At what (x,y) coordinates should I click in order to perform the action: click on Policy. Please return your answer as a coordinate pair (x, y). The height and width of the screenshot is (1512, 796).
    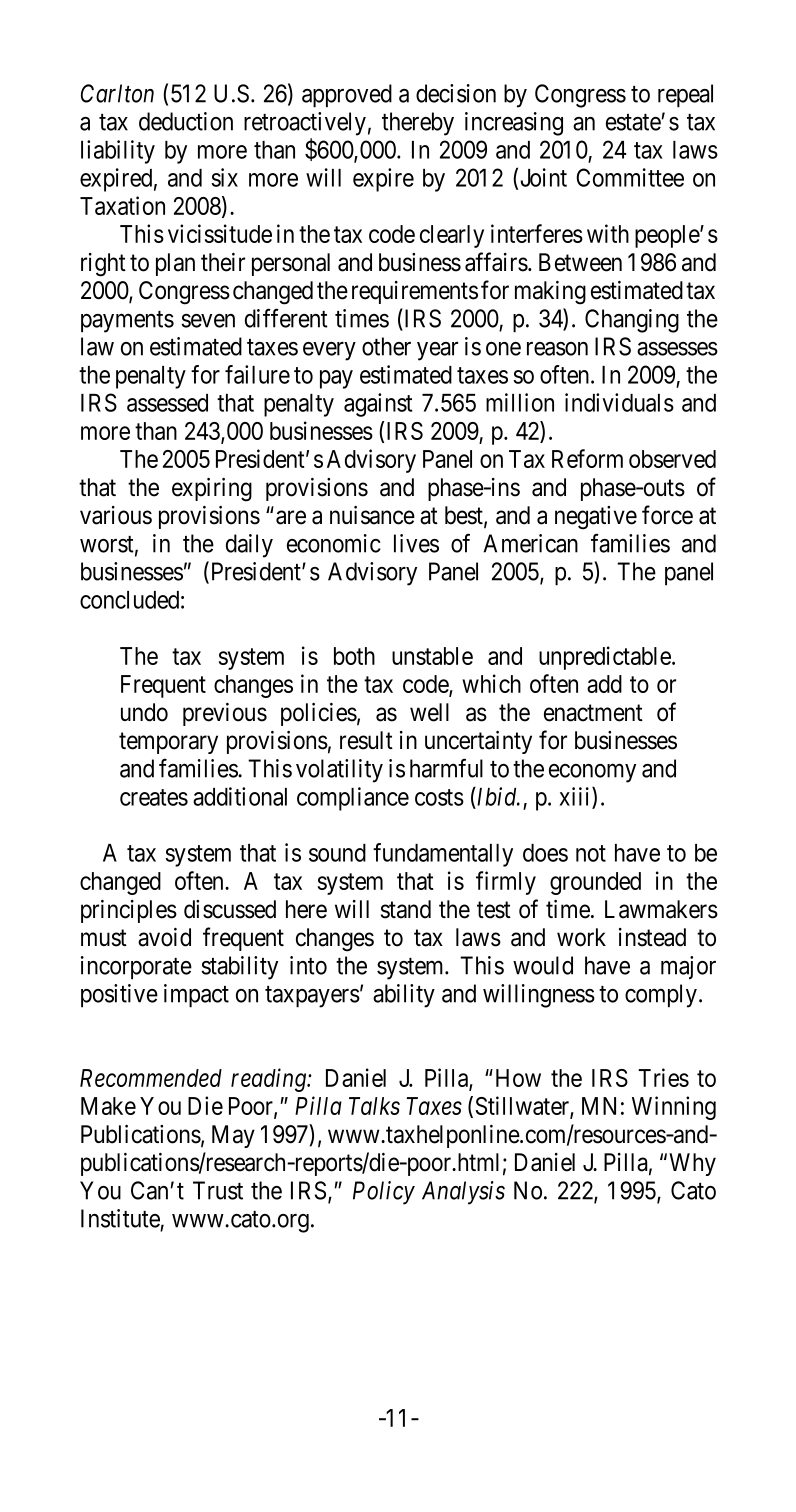
    Looking at the image, I should click on (384, 1193).
